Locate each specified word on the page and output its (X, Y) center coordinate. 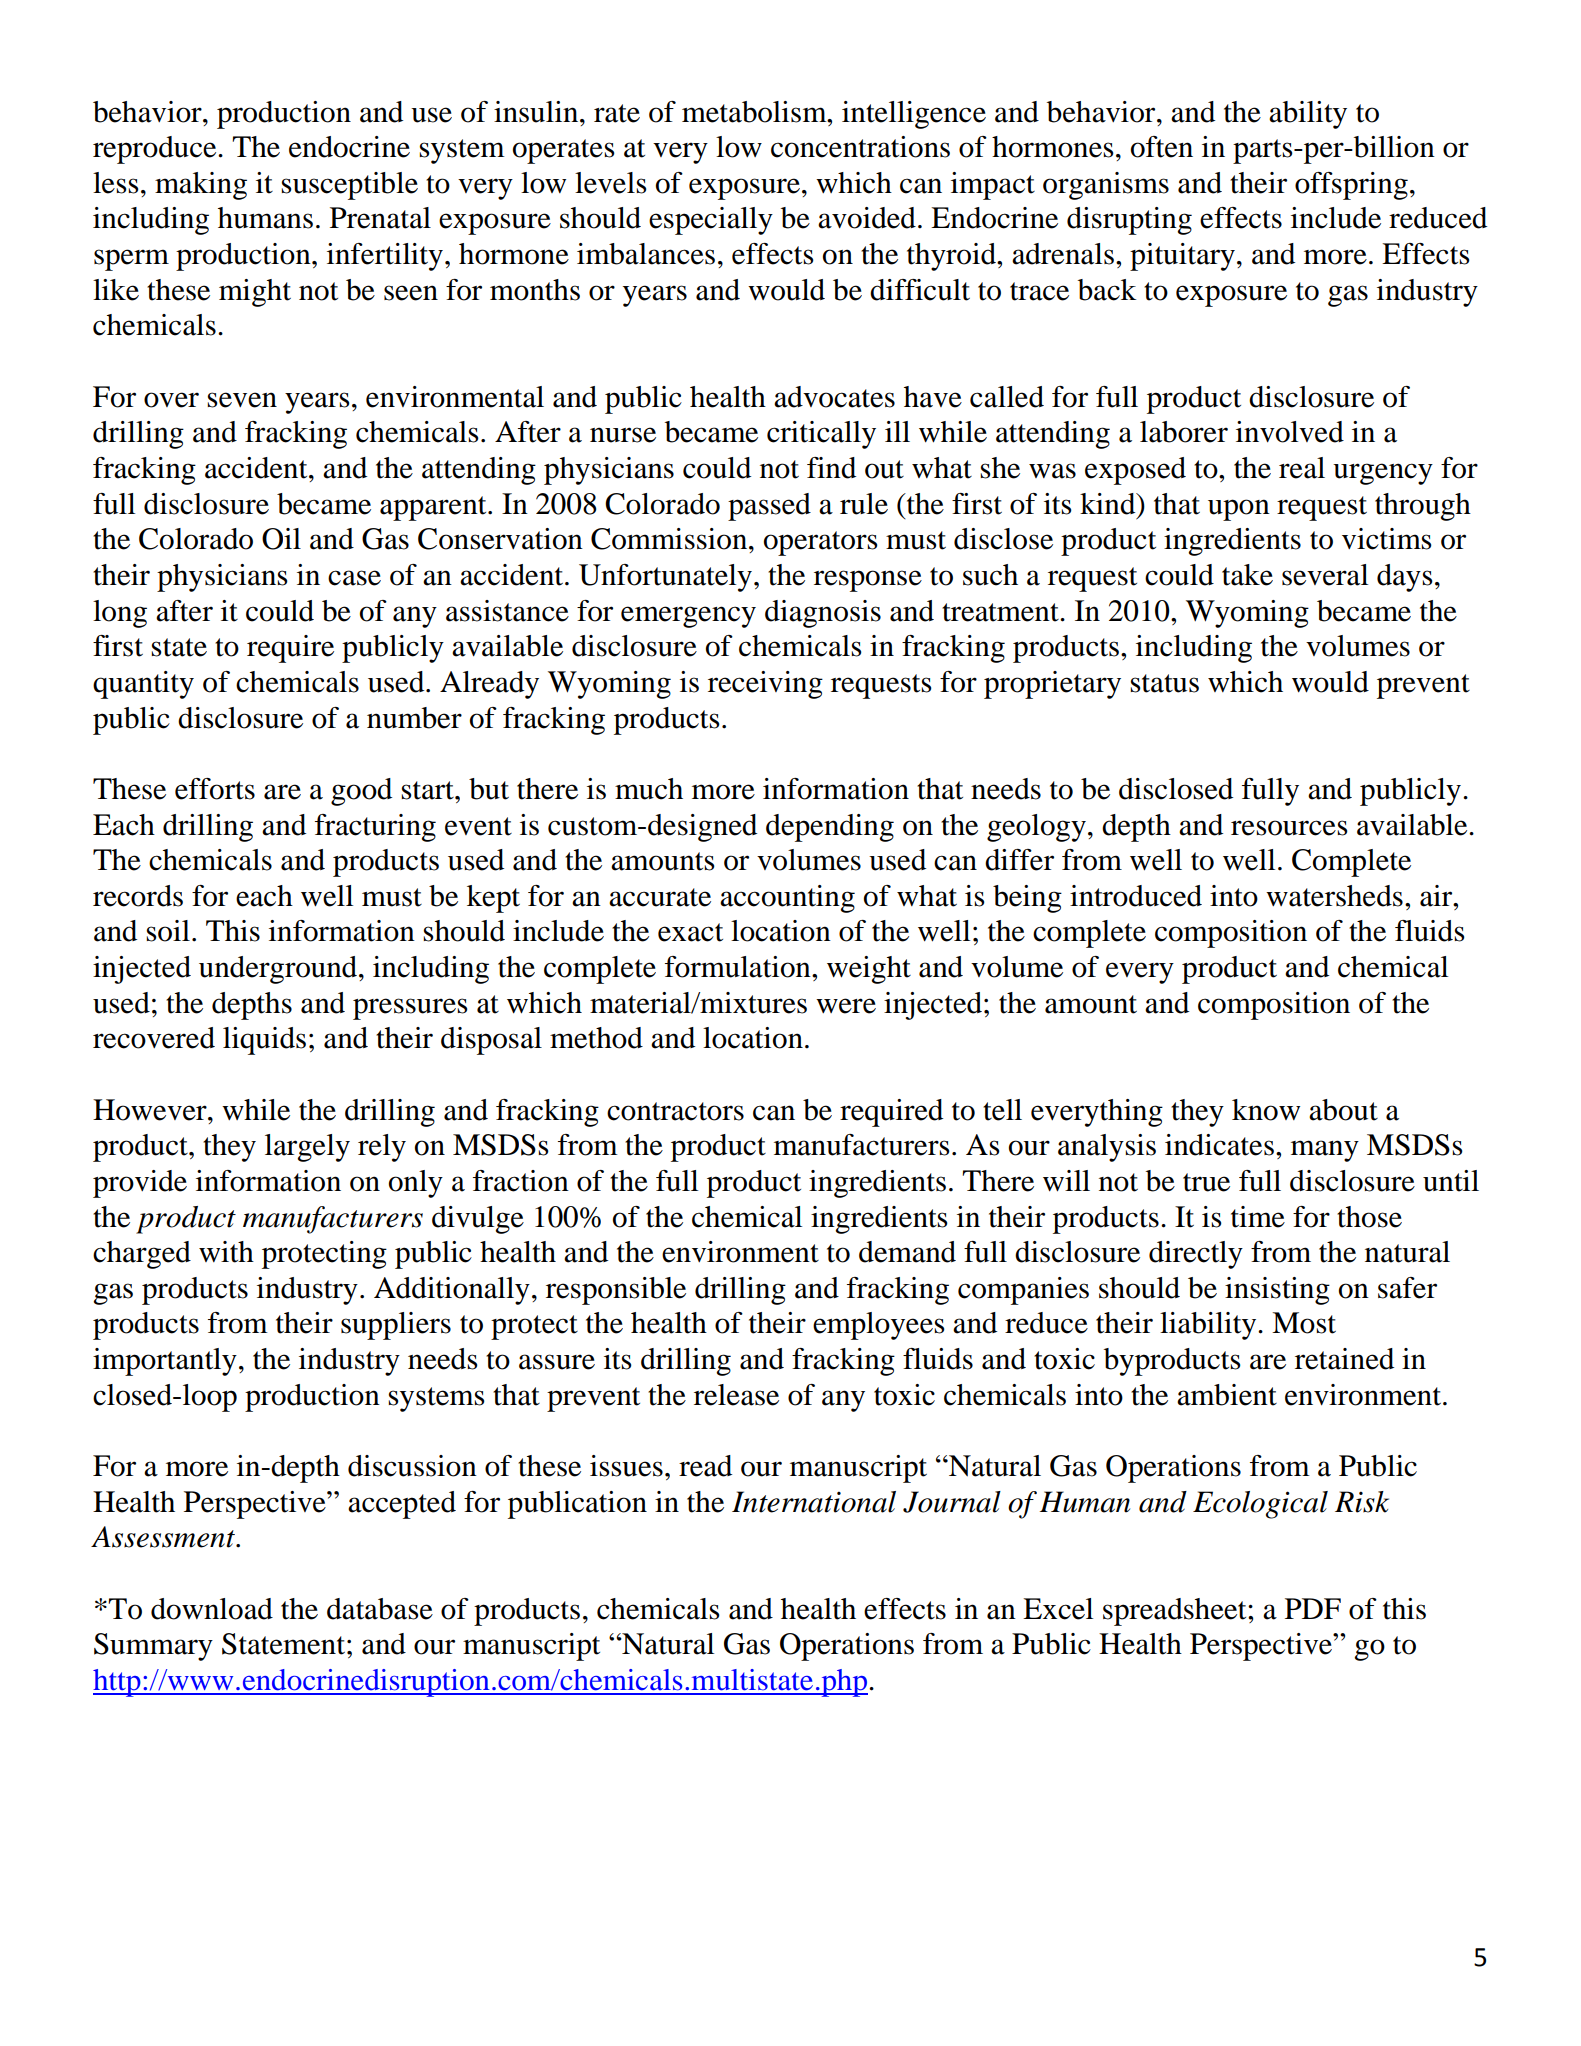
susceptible (349, 186)
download (212, 1609)
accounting (787, 899)
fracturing (375, 828)
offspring (1351, 186)
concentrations (860, 147)
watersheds (1334, 896)
